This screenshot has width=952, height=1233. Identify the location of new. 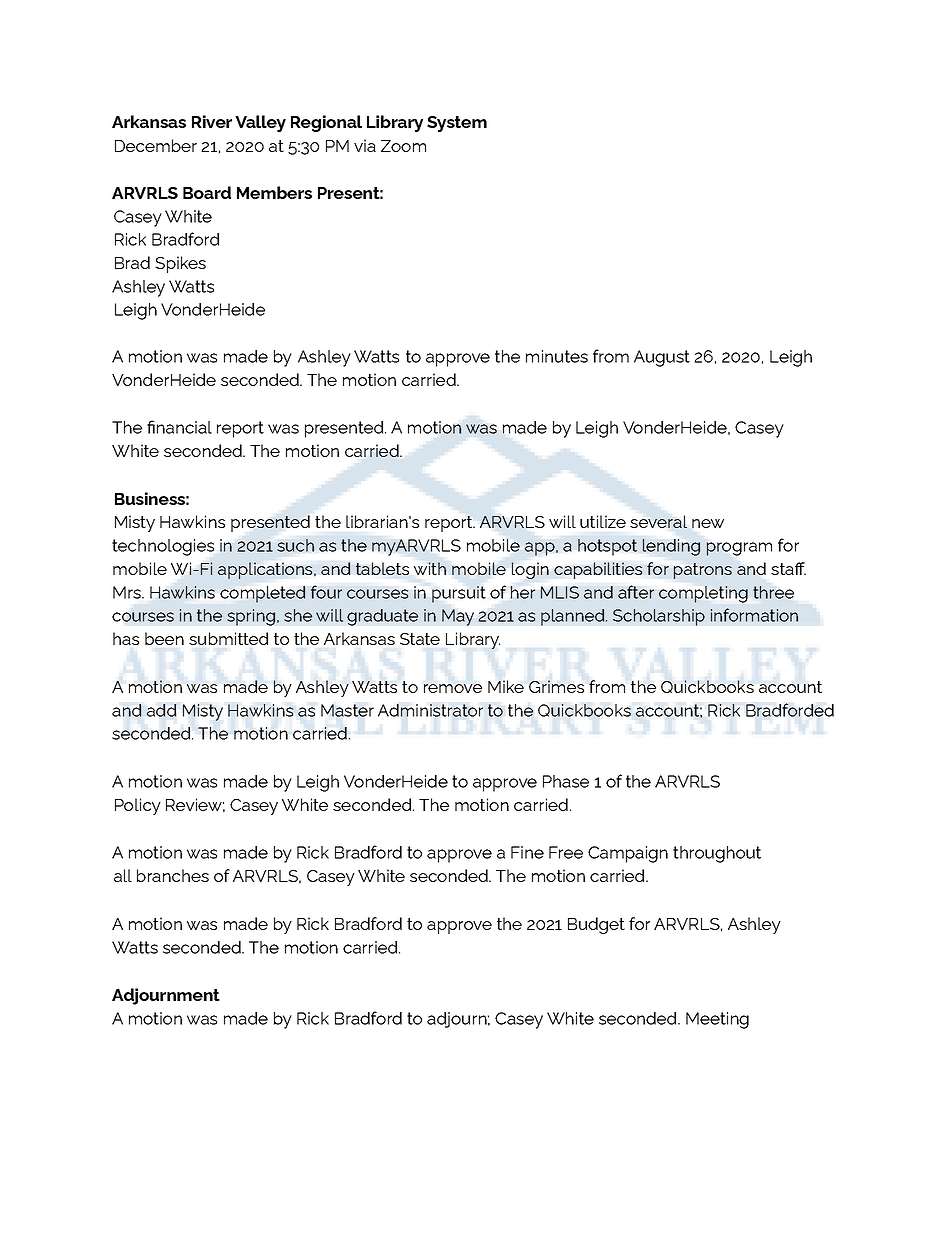
(708, 523).
